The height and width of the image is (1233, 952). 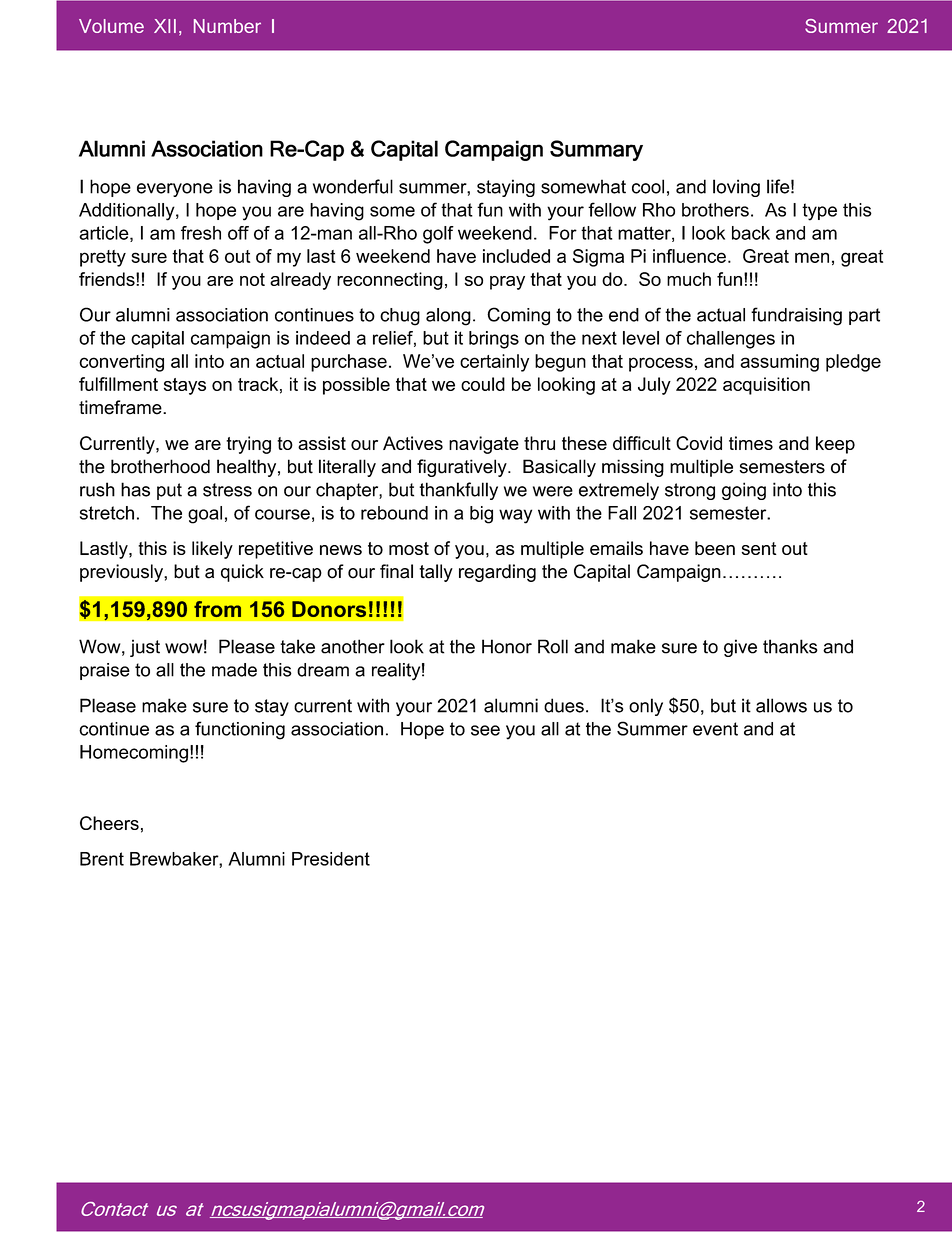 What do you see at coordinates (790, 646) in the image?
I see `thanks` at bounding box center [790, 646].
